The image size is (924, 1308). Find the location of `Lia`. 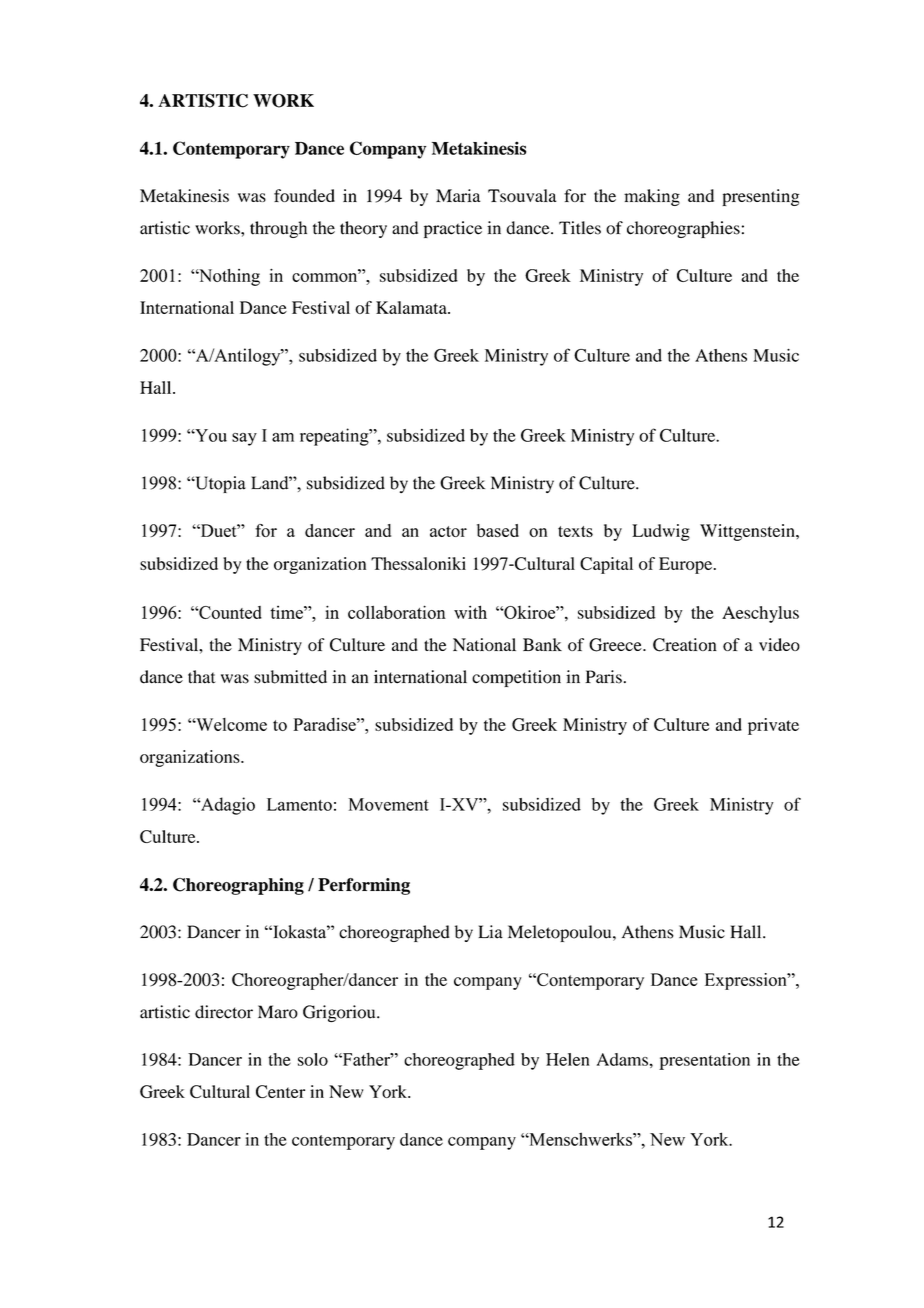

Lia is located at coordinates (490, 932).
